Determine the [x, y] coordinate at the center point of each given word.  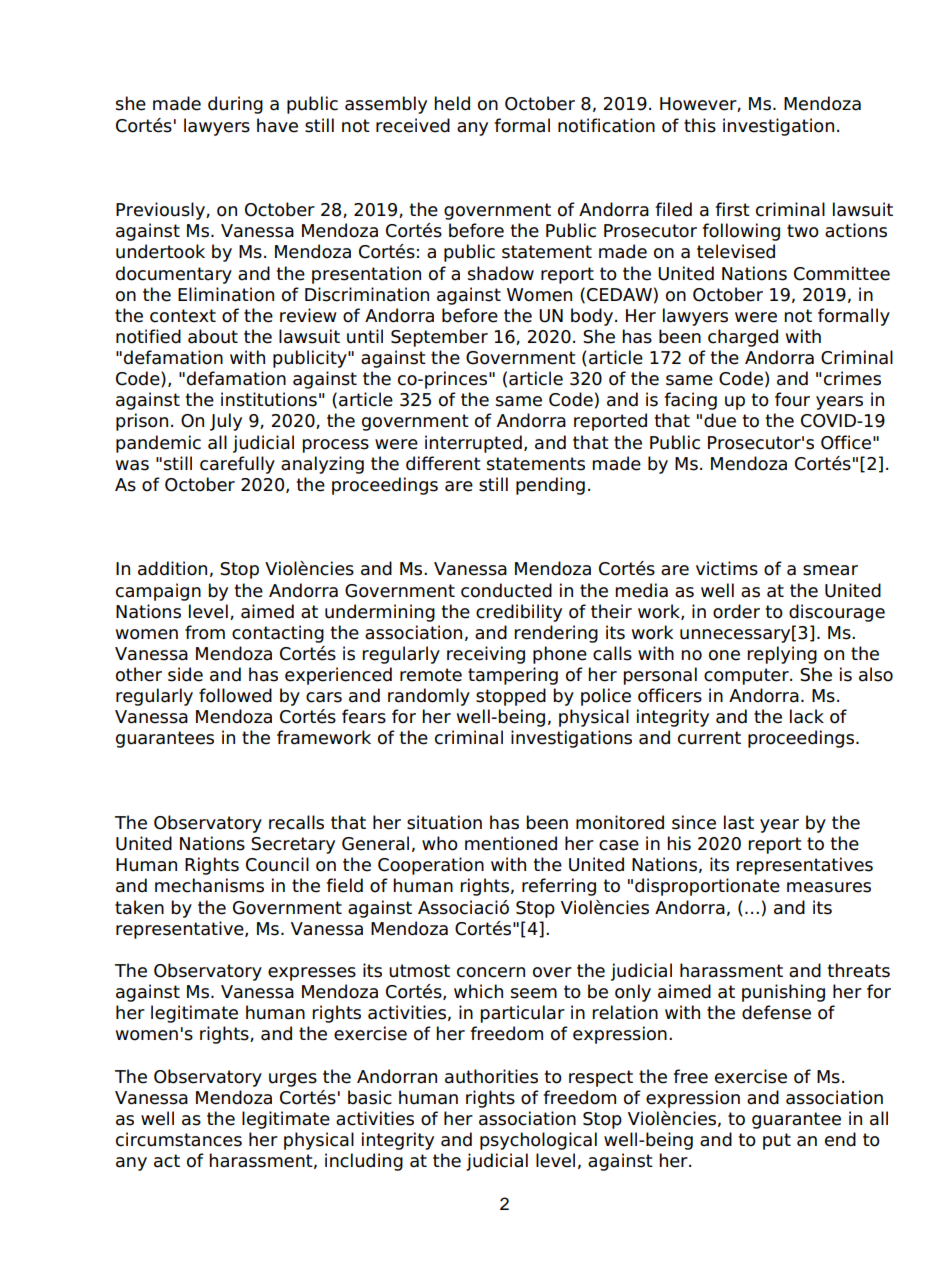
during [235, 105]
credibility [519, 613]
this [700, 125]
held [452, 103]
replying [782, 655]
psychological [538, 1141]
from [205, 632]
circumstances [179, 1139]
